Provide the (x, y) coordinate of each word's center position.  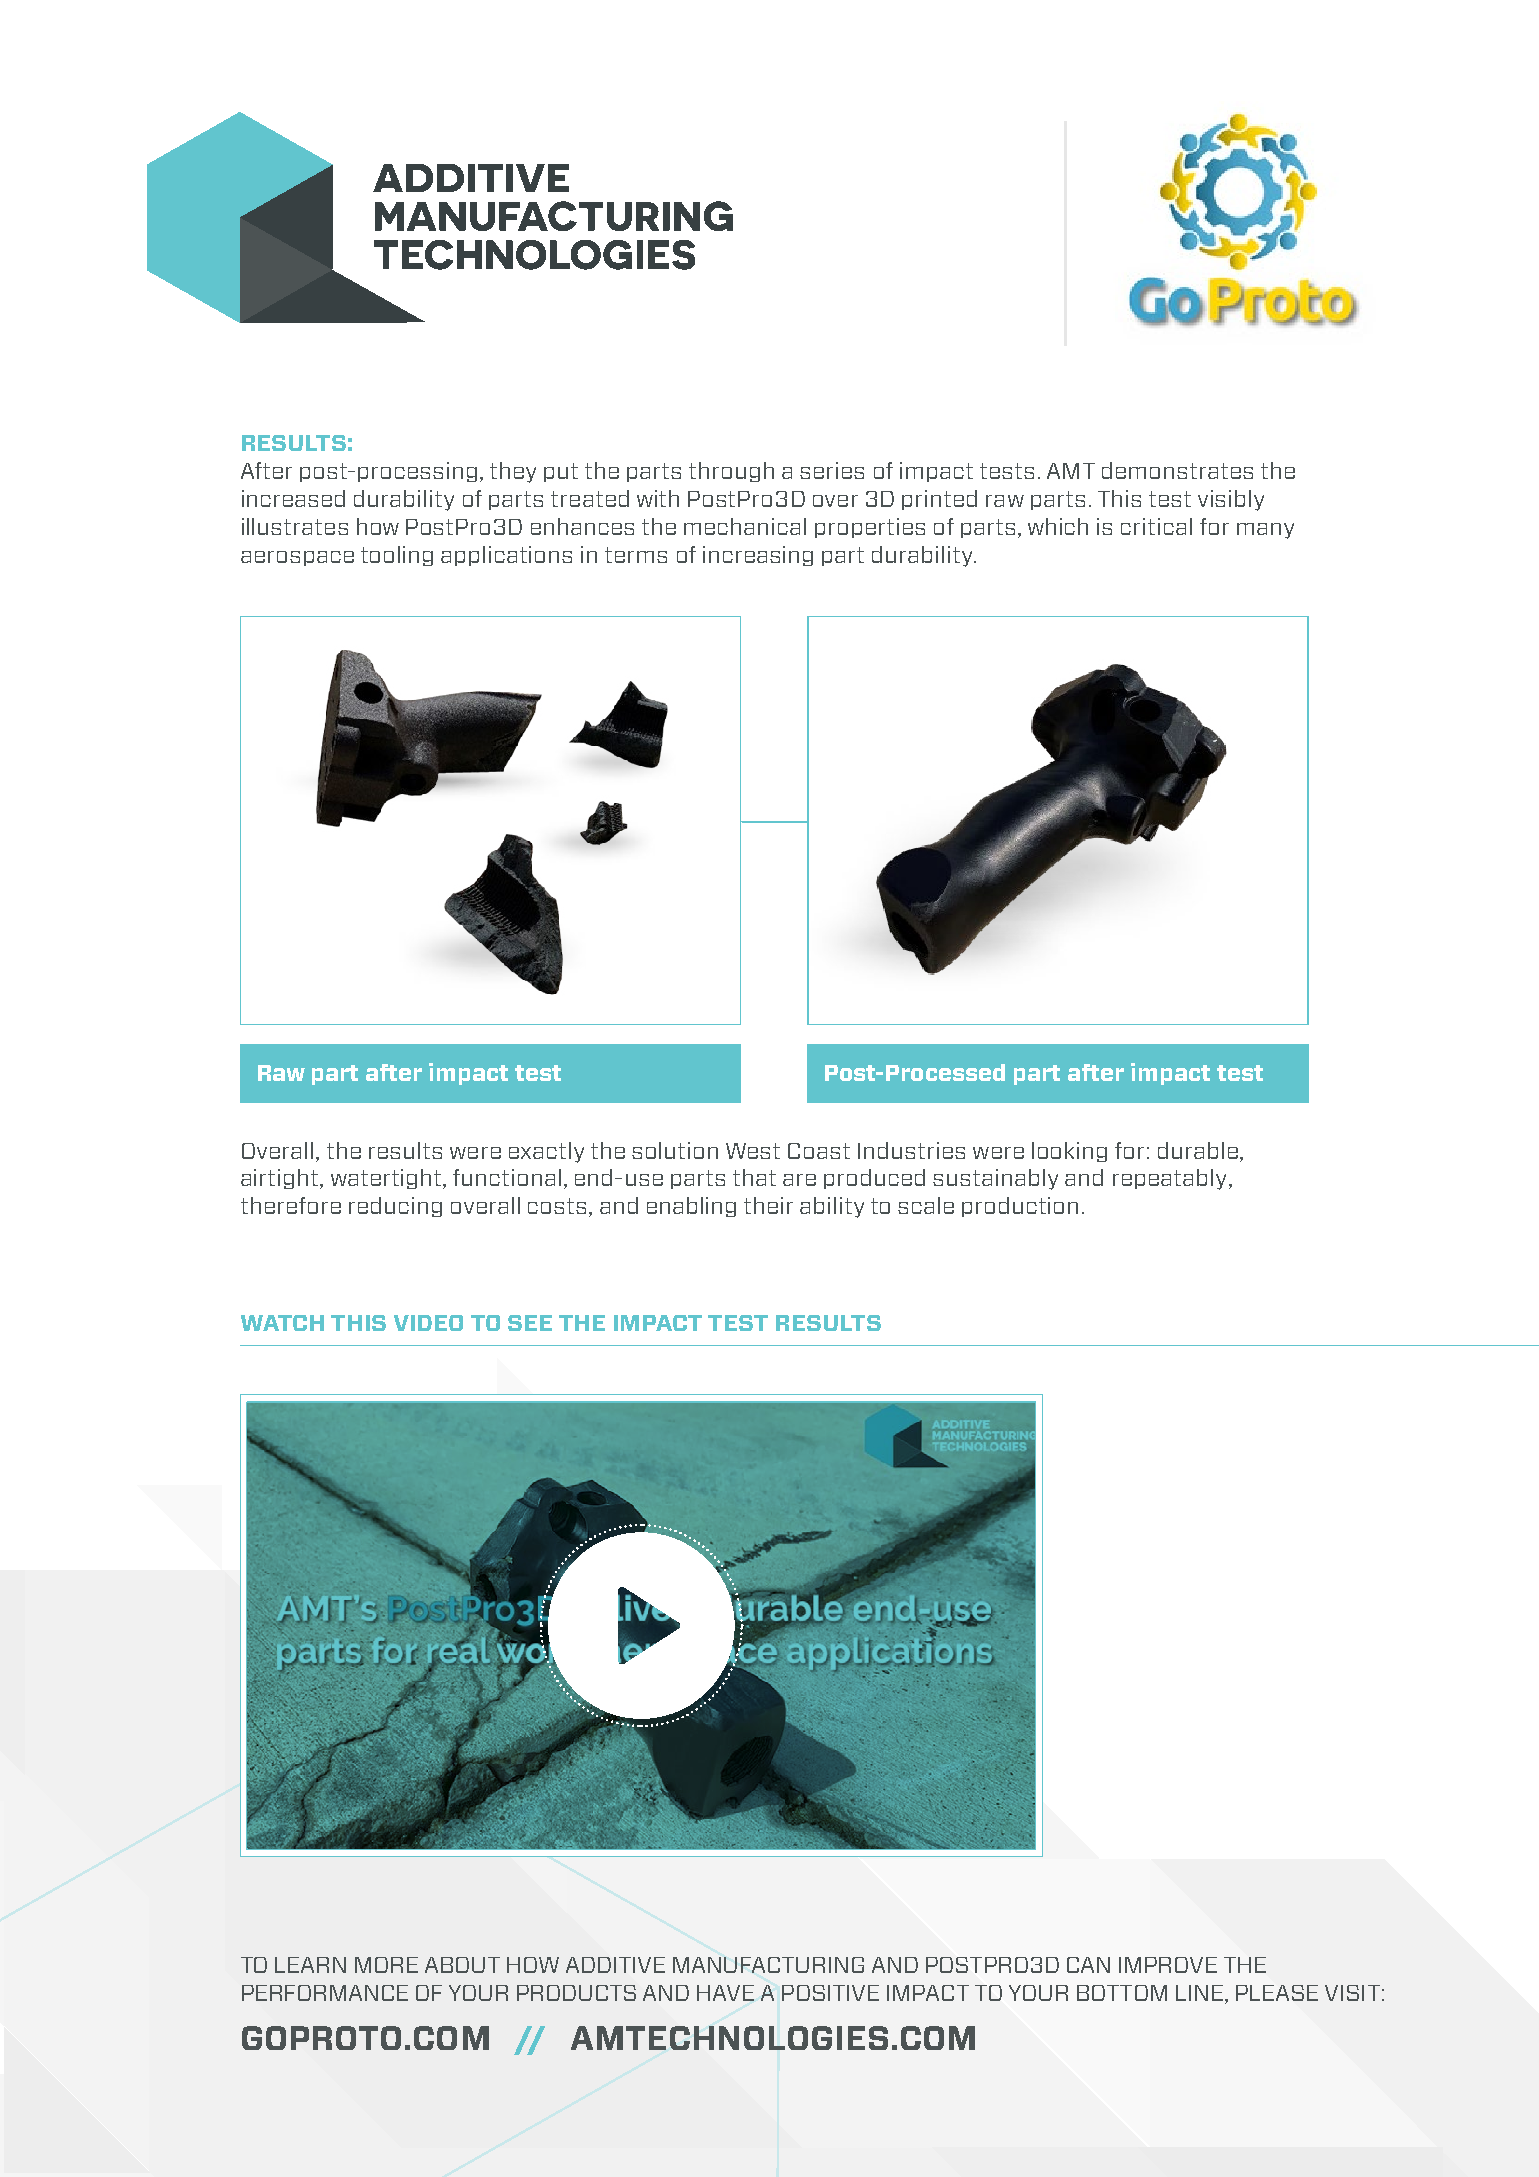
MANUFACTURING (768, 1965)
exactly (546, 1152)
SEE (530, 1323)
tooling (397, 556)
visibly (1231, 500)
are (799, 1180)
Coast (819, 1151)
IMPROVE (1168, 1965)
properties (870, 528)
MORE (386, 1965)
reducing (395, 1207)
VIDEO (428, 1323)
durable (1198, 1150)
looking (1069, 1152)
